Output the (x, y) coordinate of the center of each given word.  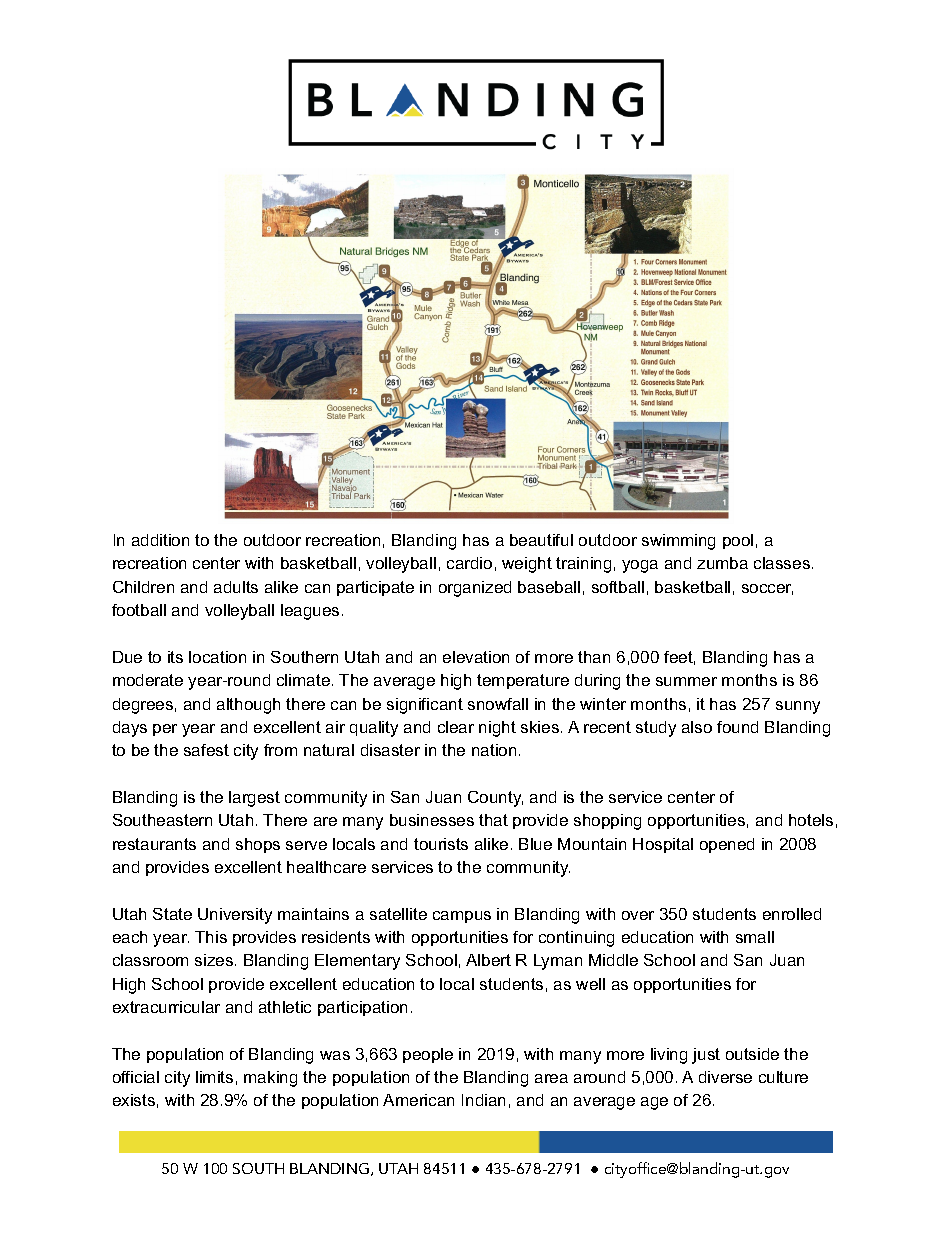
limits (214, 1077)
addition (160, 540)
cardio (469, 563)
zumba (722, 563)
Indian (483, 1100)
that (493, 820)
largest (254, 799)
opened (727, 845)
